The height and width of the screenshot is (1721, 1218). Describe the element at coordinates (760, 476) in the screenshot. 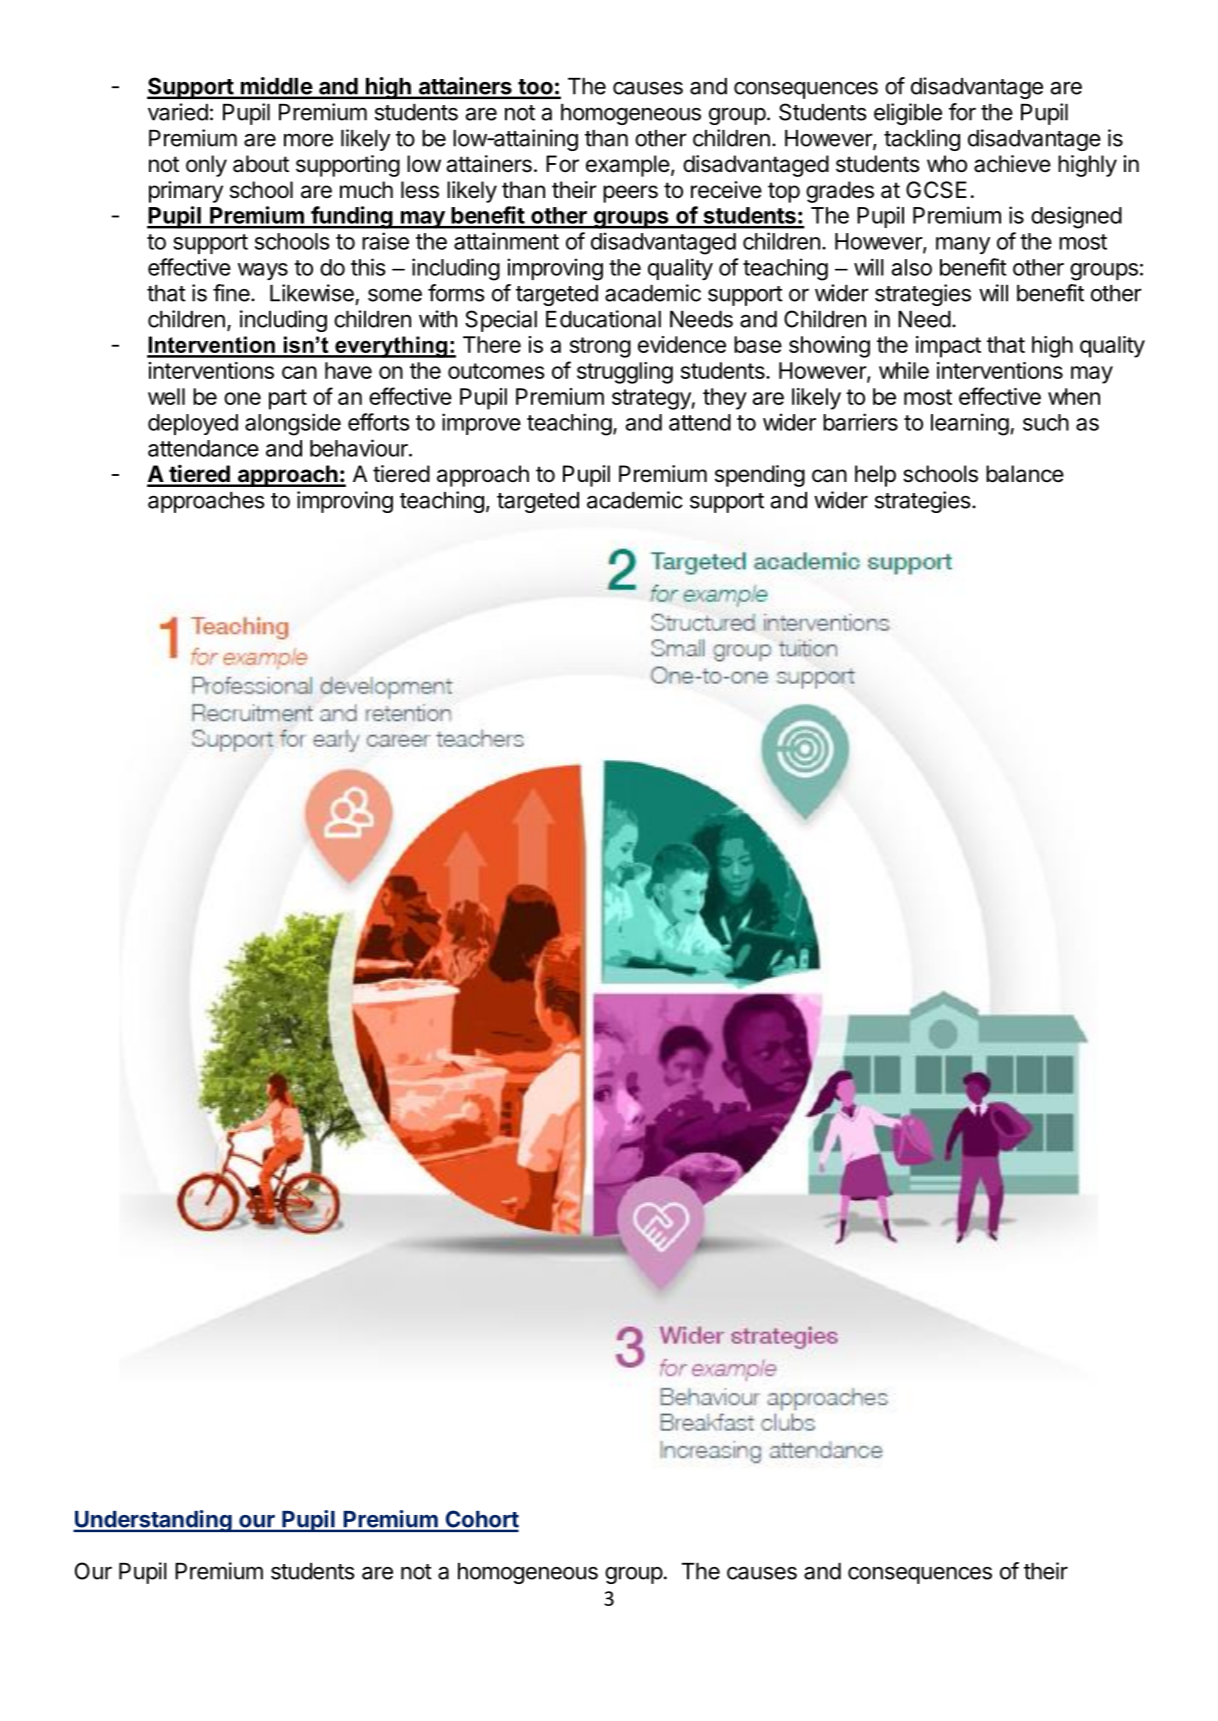

I see `spending` at that location.
